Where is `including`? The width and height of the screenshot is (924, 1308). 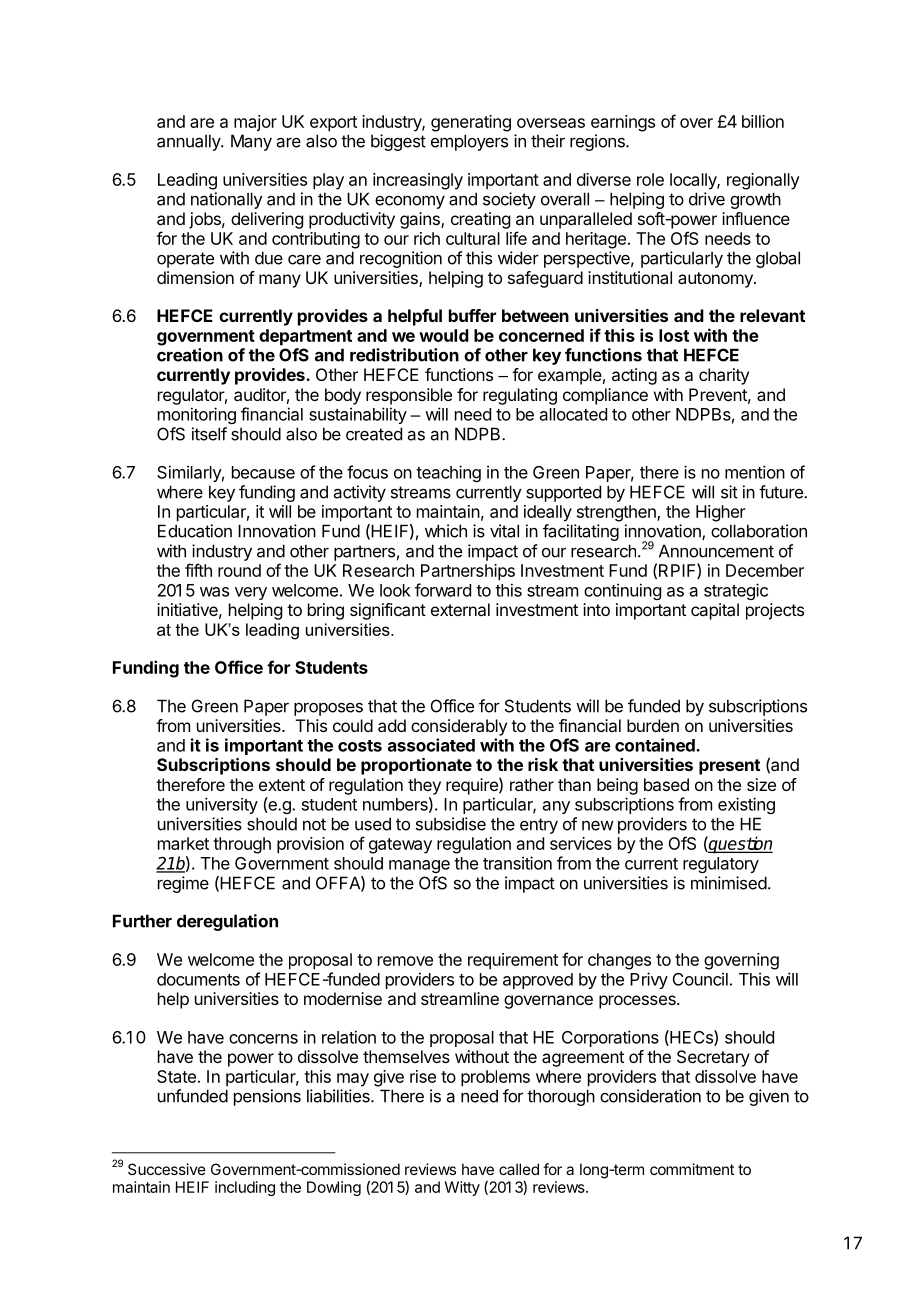 including is located at coordinates (245, 1188).
